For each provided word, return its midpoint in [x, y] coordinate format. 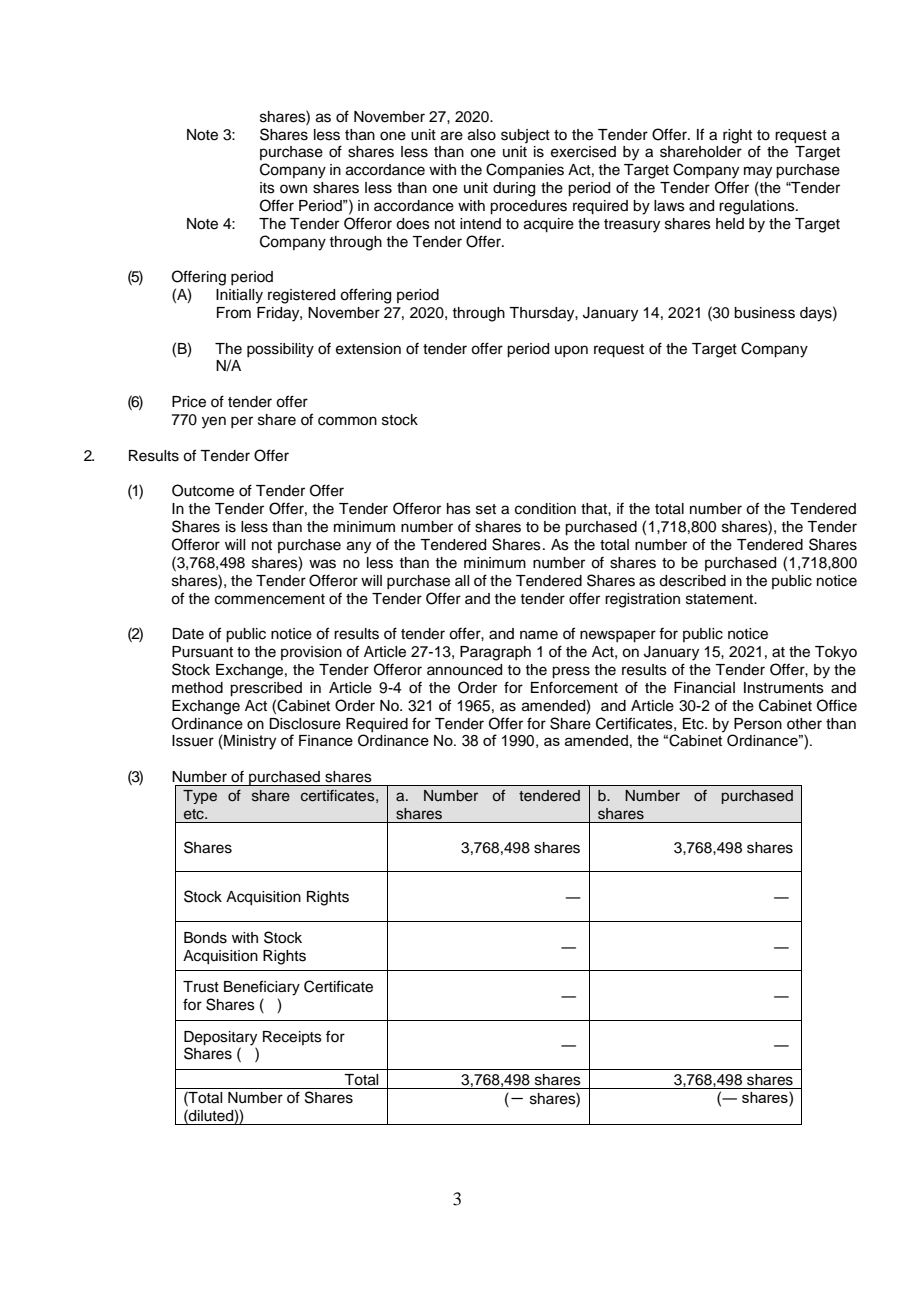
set [486, 509]
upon [571, 351]
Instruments [784, 688]
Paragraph [495, 653]
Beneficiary [262, 988]
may [758, 172]
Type [200, 797]
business [764, 313]
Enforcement [574, 688]
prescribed [266, 689]
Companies [525, 171]
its [267, 188]
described [692, 581]
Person [758, 724]
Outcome [203, 490]
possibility [280, 350]
